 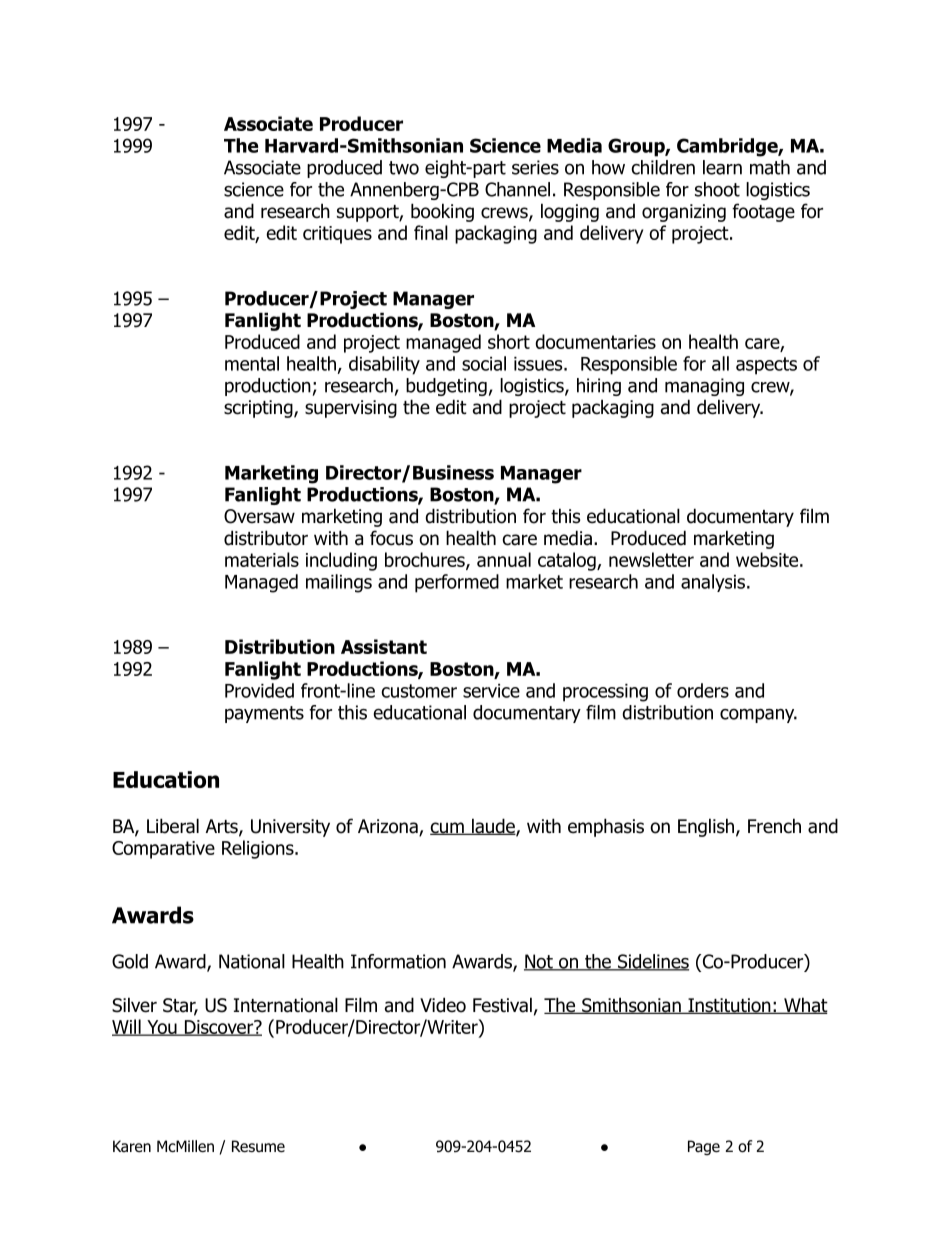 I want to click on Resume, so click(x=258, y=1146).
